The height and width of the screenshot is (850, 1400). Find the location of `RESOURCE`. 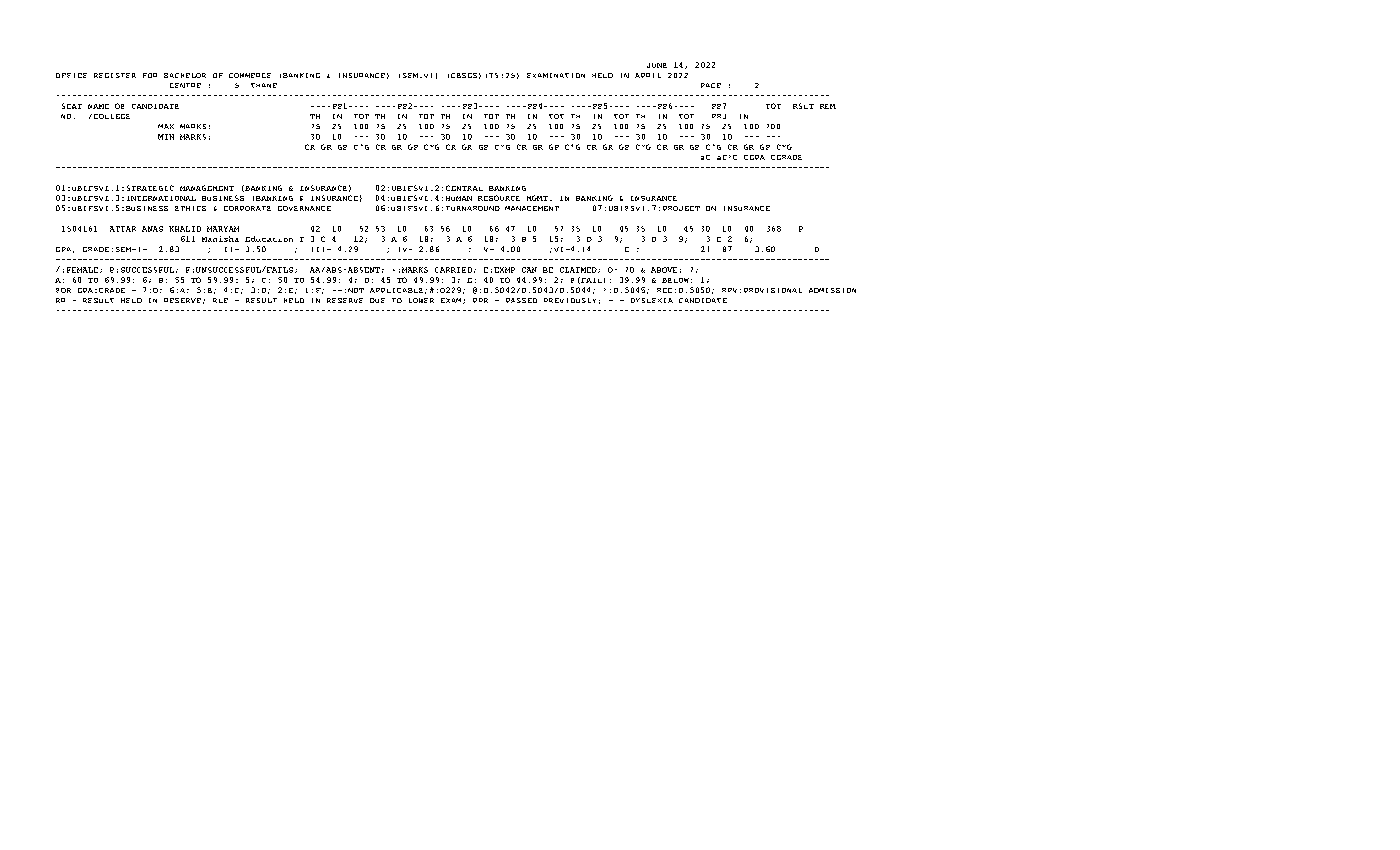

RESOURCE is located at coordinates (499, 198).
